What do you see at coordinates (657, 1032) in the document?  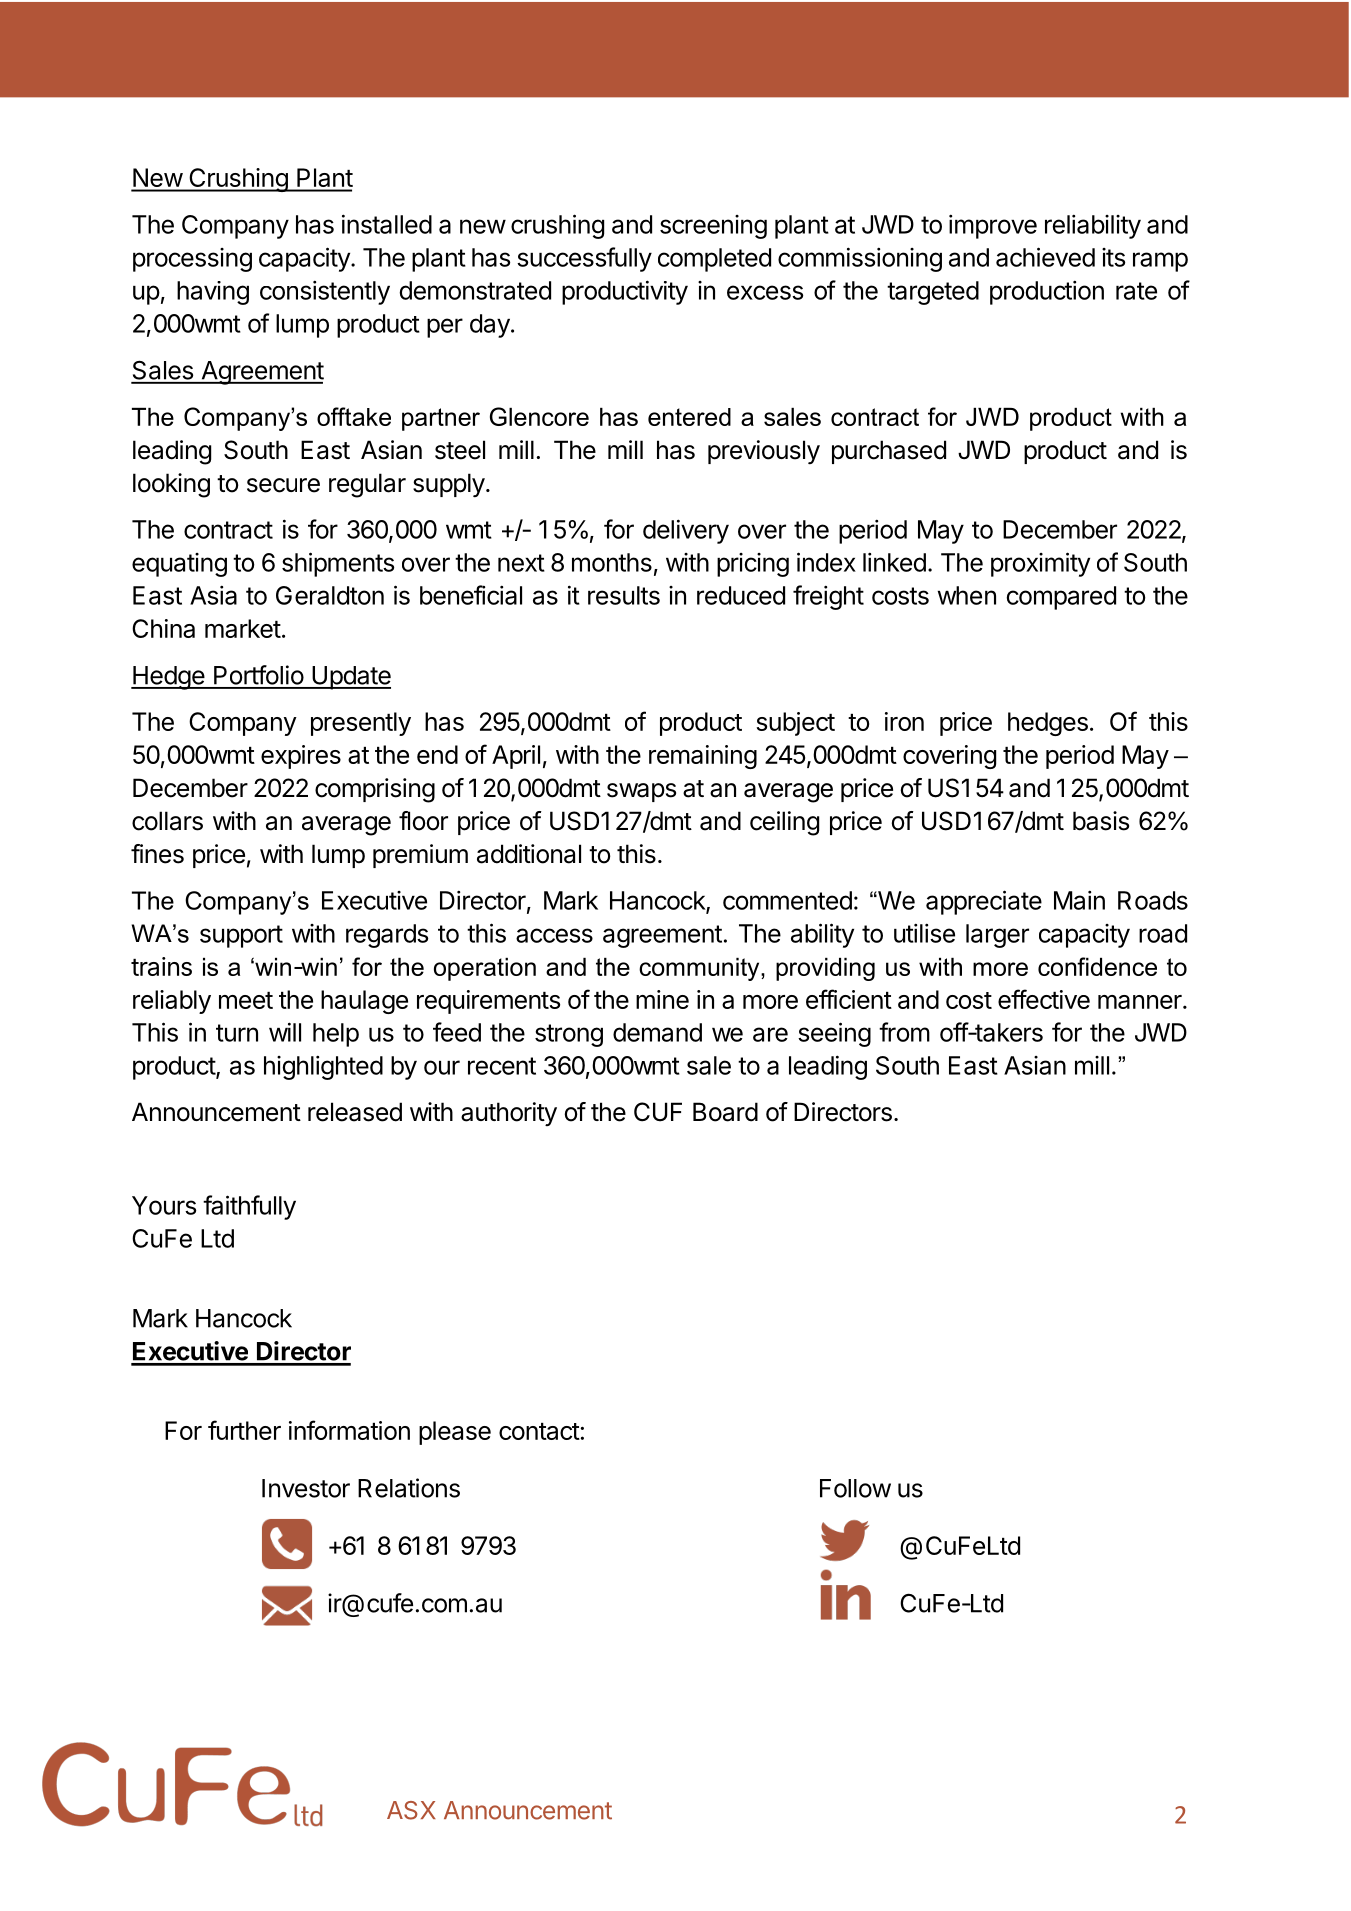 I see `demand` at bounding box center [657, 1032].
